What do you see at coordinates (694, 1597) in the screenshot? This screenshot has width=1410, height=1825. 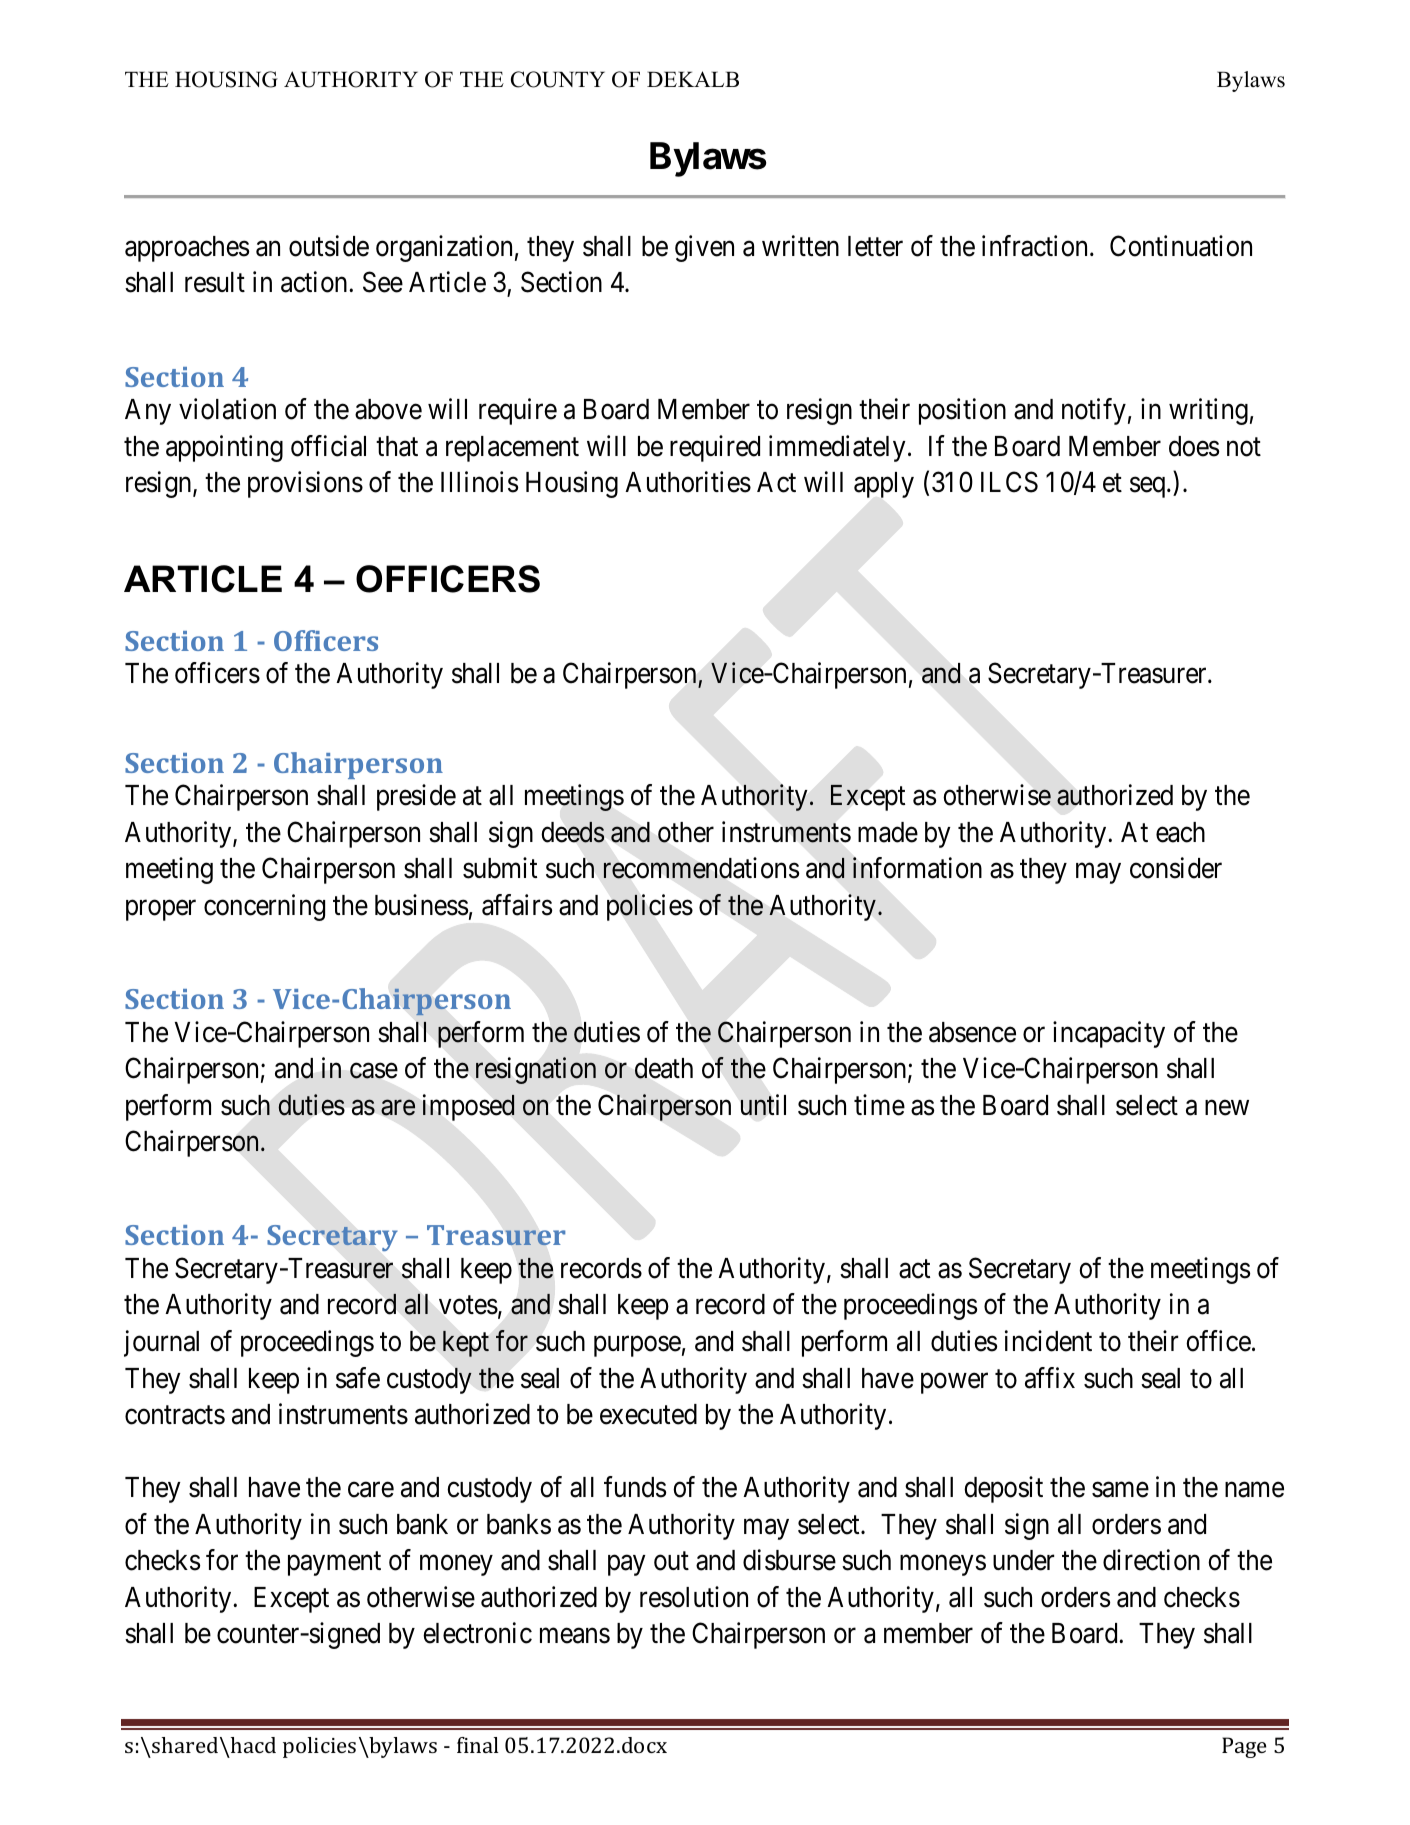 I see `resolution` at bounding box center [694, 1597].
